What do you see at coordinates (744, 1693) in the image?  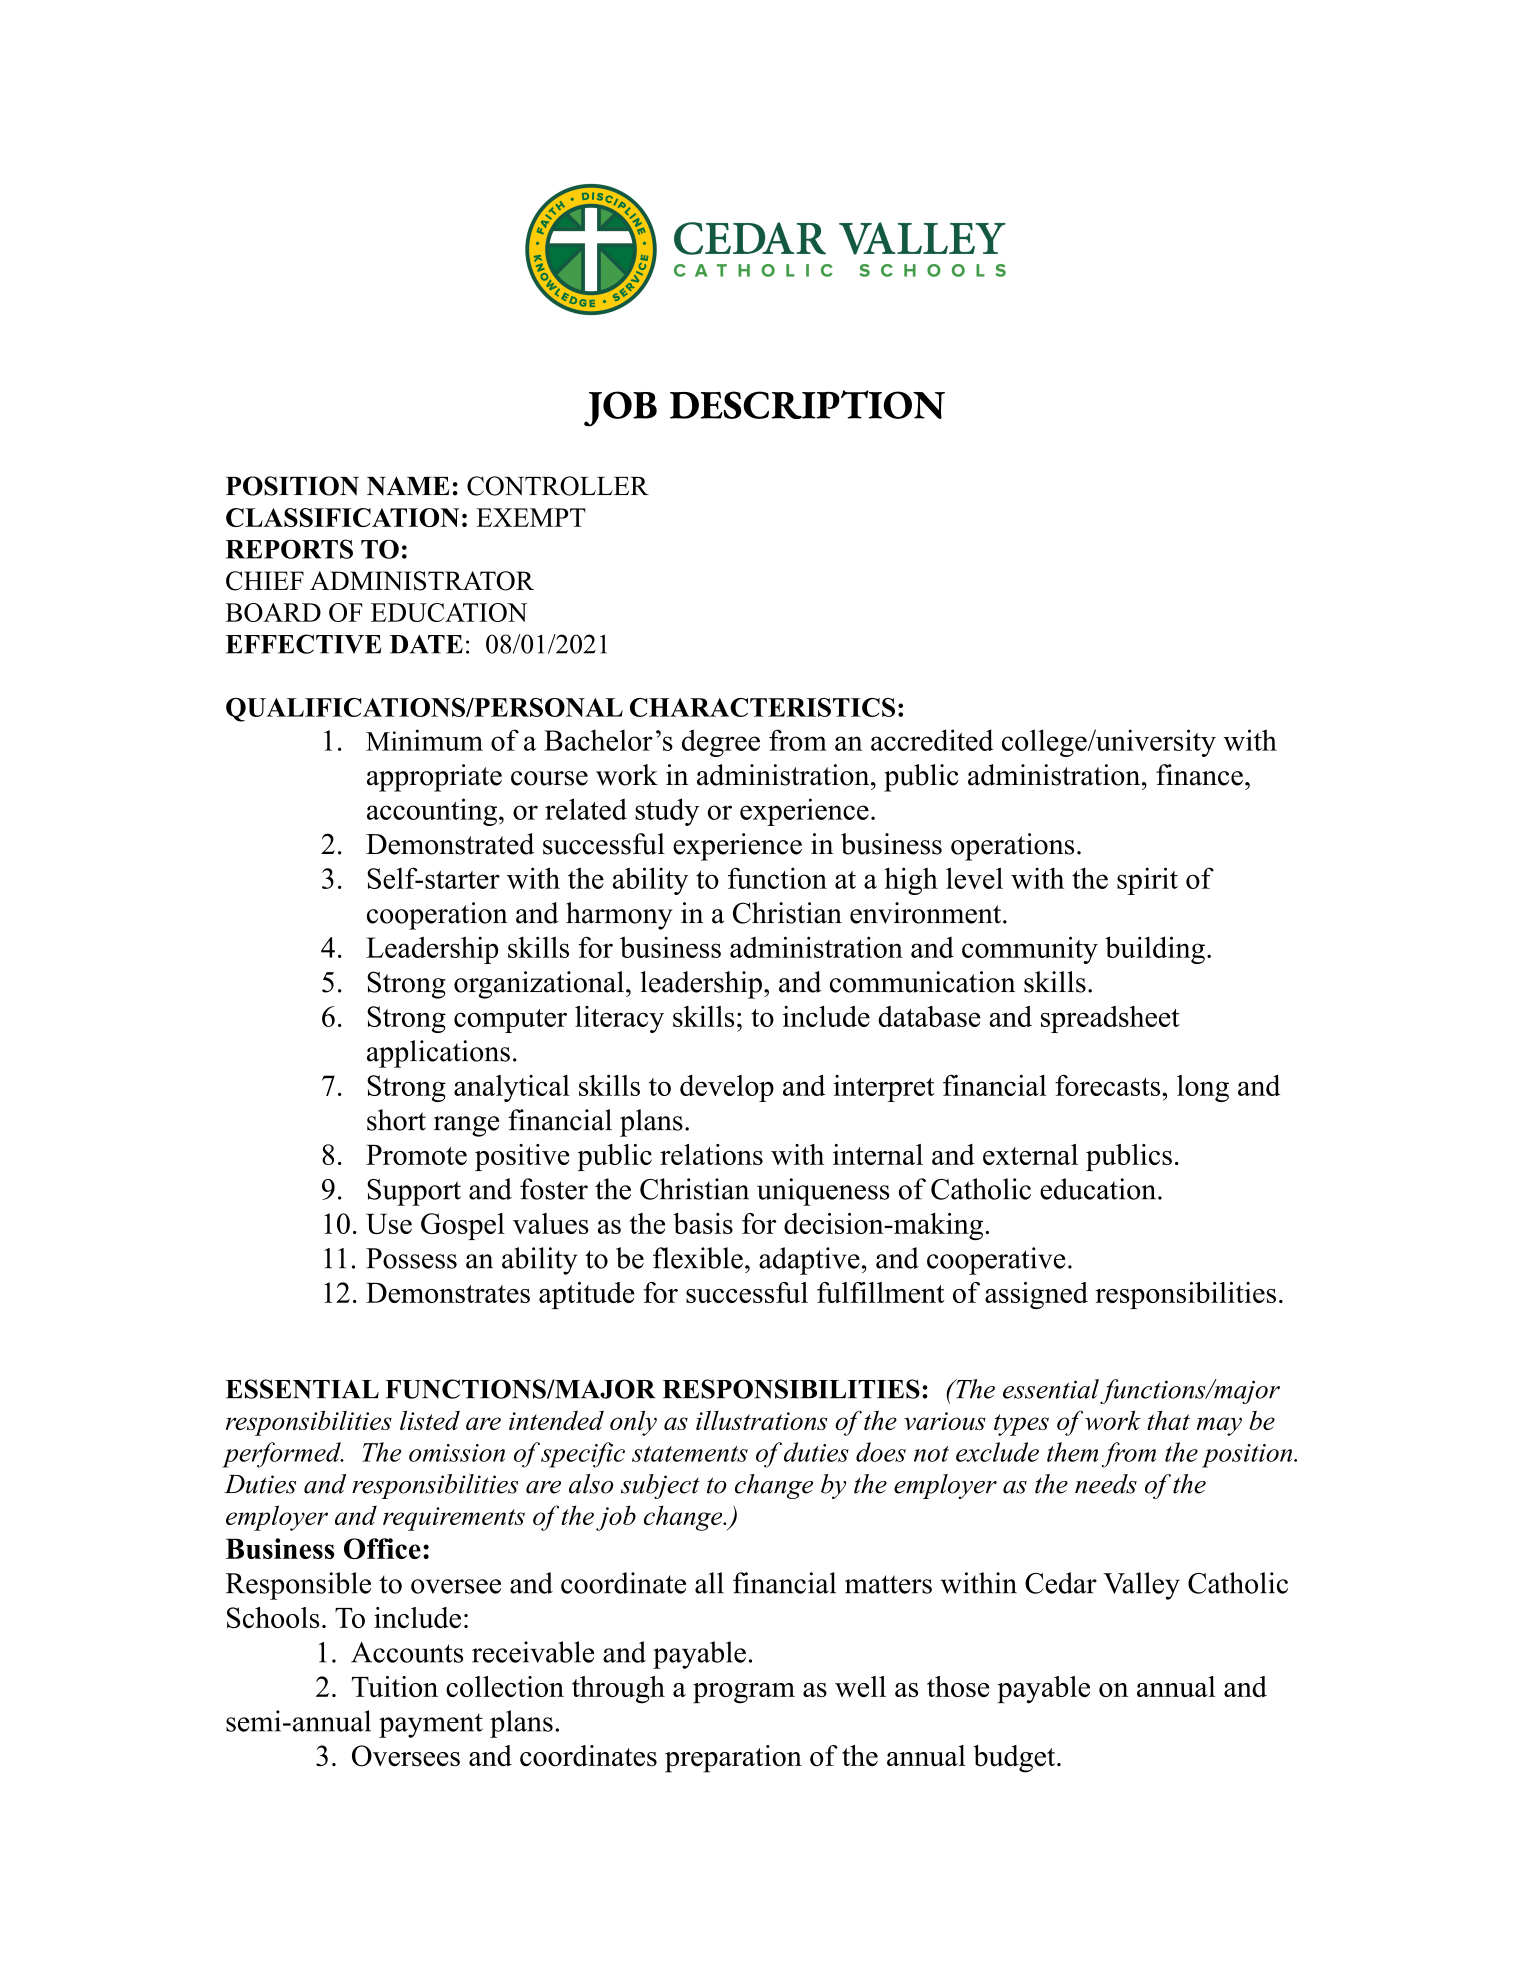 I see `program` at bounding box center [744, 1693].
